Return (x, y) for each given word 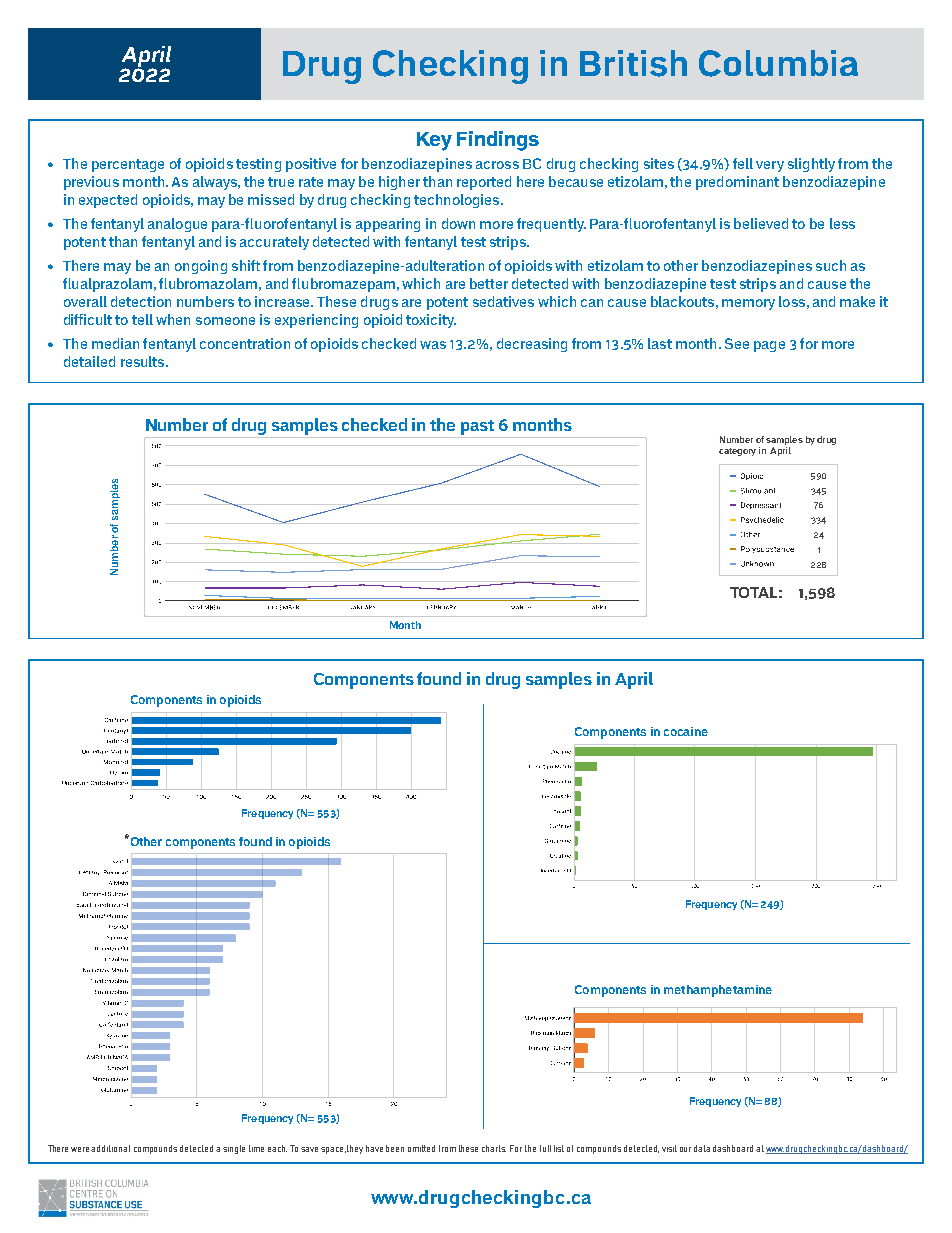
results (144, 361)
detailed (89, 361)
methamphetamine (718, 991)
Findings (498, 141)
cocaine (686, 731)
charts (494, 1148)
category (737, 452)
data (702, 1148)
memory (748, 304)
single (234, 1149)
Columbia (778, 63)
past (477, 427)
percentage (128, 165)
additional (110, 1148)
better (489, 283)
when (173, 319)
